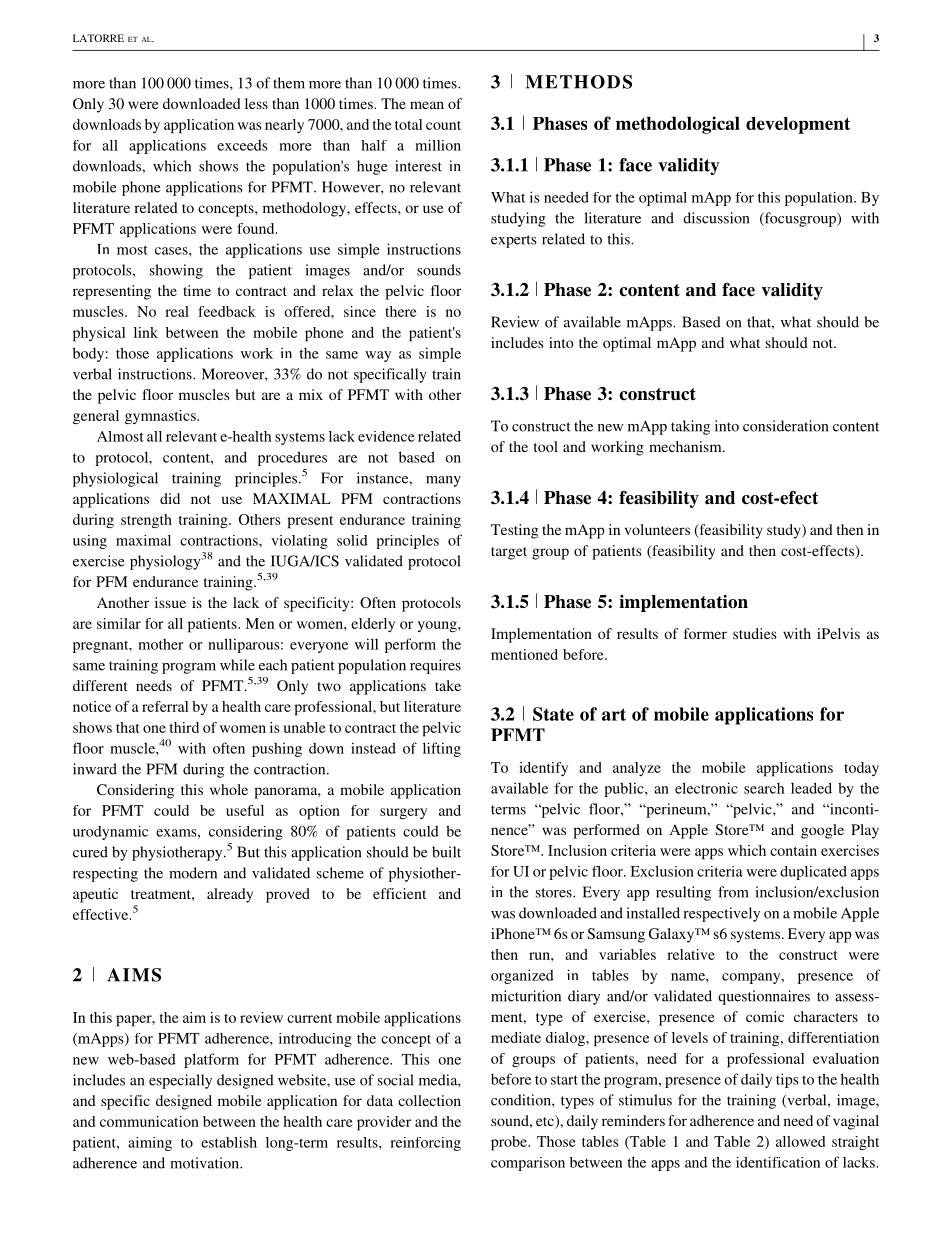  What do you see at coordinates (678, 125) in the screenshot?
I see `methodological` at bounding box center [678, 125].
